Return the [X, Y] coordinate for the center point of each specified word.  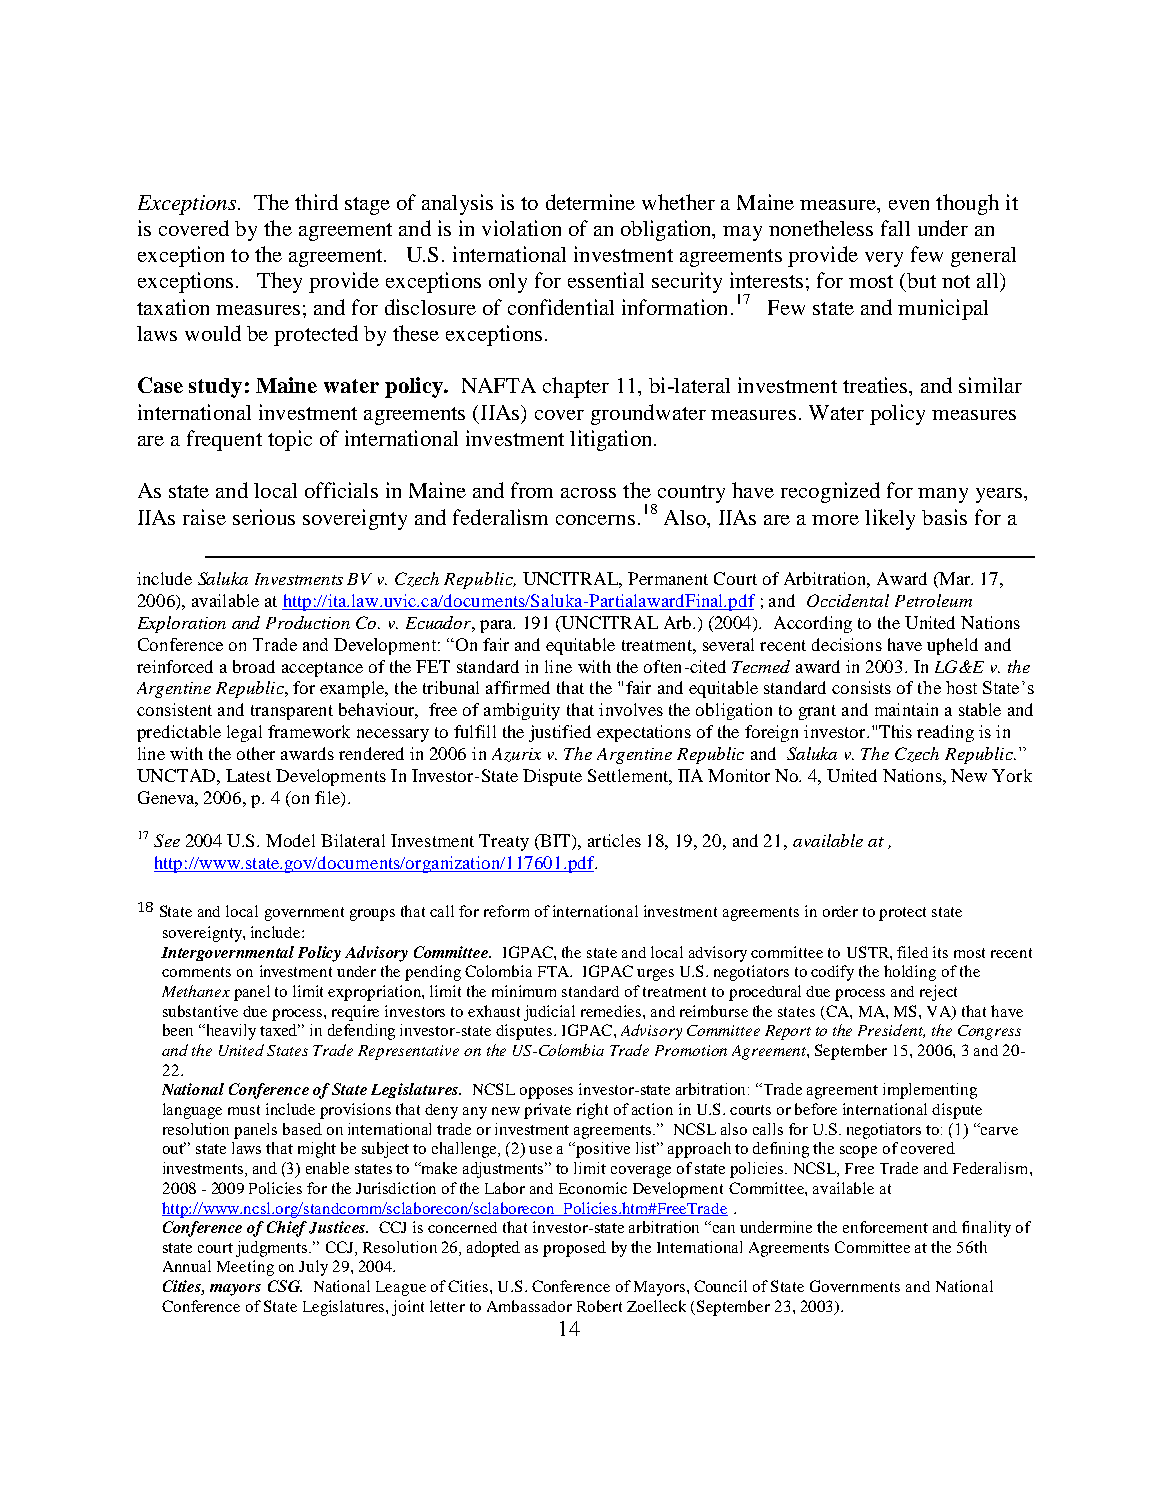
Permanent [668, 578]
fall [895, 228]
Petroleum [933, 600]
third [316, 202]
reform [506, 911]
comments [196, 972]
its [940, 952]
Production [308, 622]
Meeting [245, 1268]
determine [590, 202]
